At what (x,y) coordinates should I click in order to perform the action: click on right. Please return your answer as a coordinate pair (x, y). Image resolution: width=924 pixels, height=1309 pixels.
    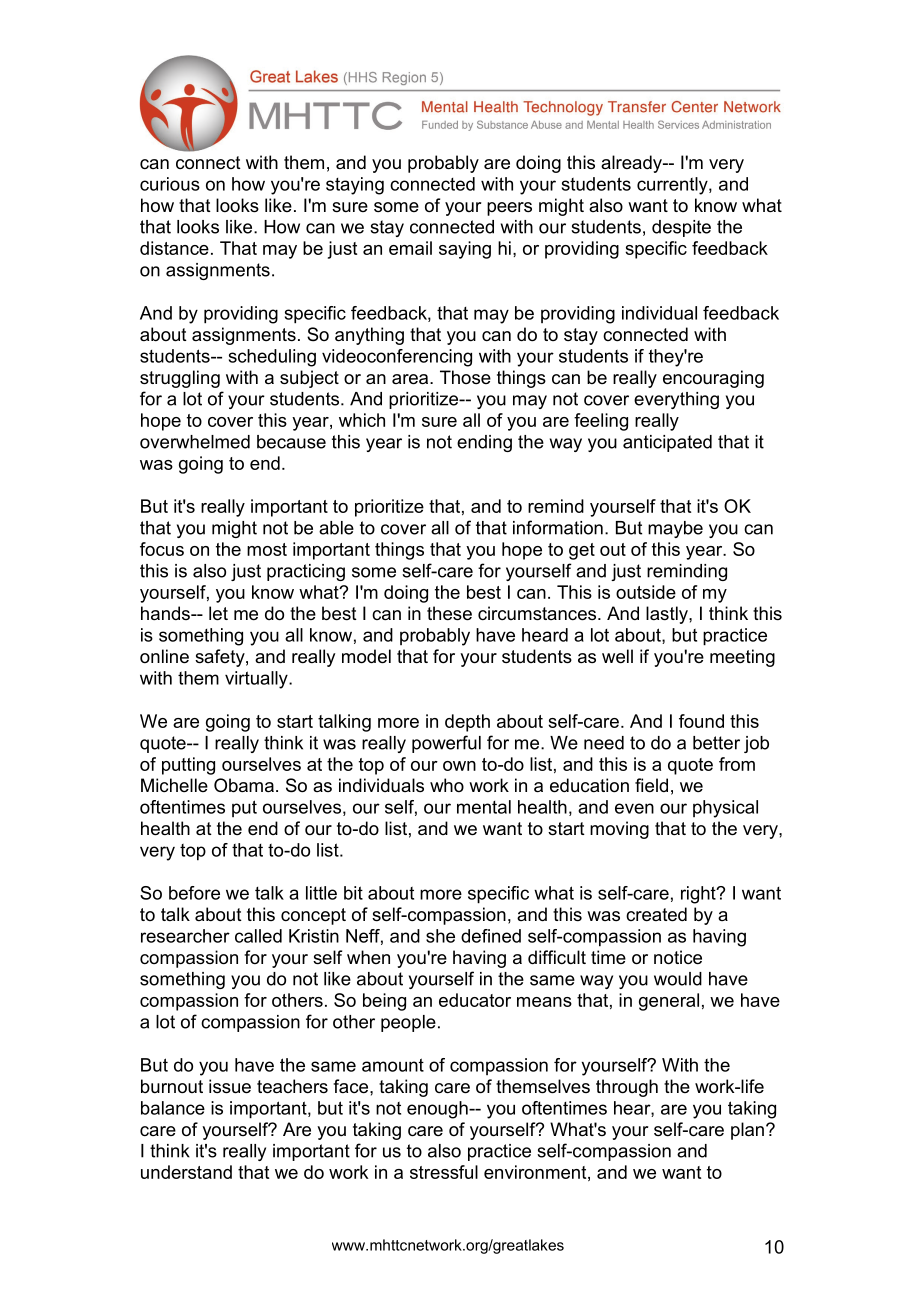
    Looking at the image, I should click on (699, 895).
